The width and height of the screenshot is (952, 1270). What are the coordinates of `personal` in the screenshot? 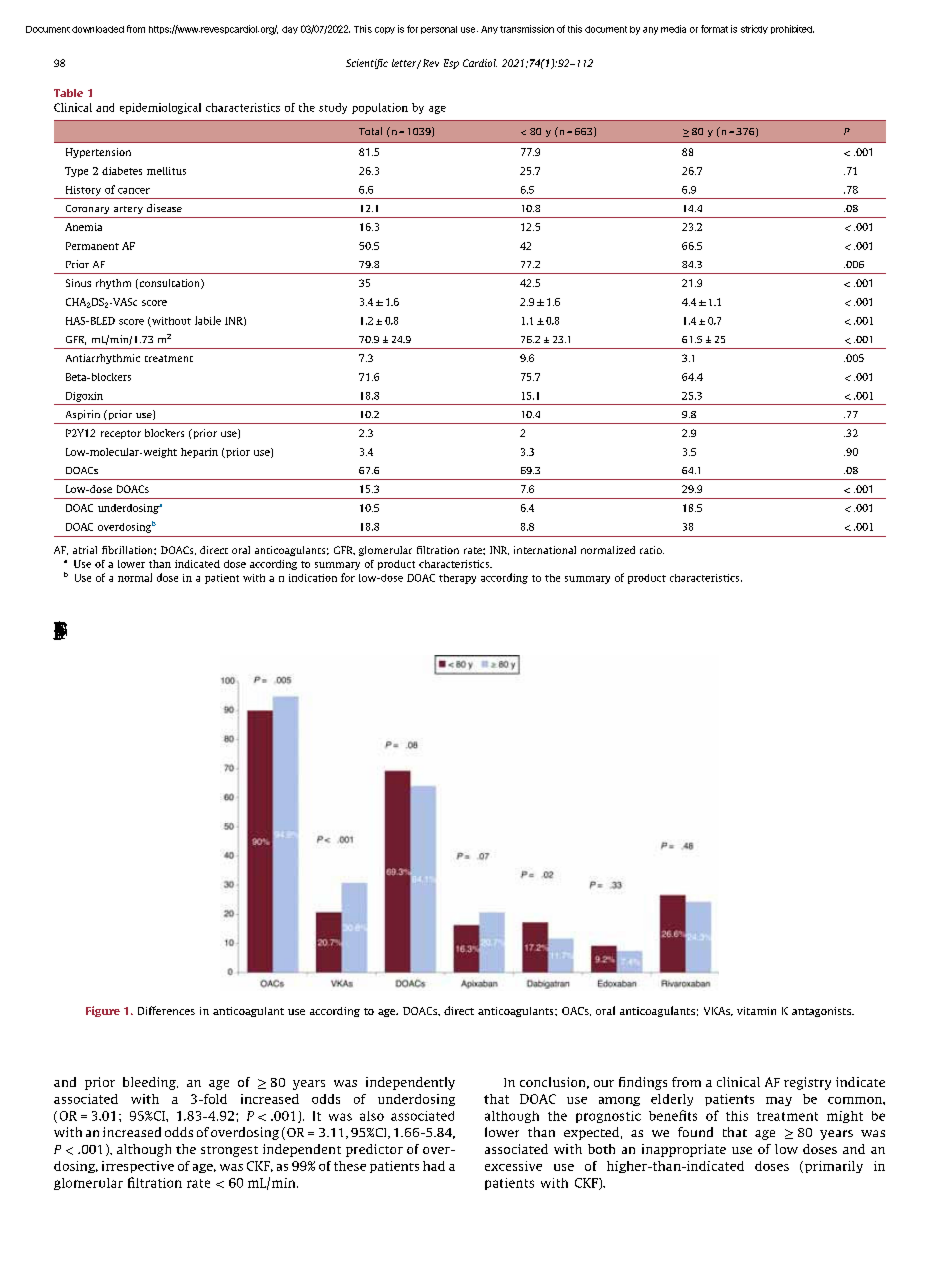 It's located at (439, 30).
